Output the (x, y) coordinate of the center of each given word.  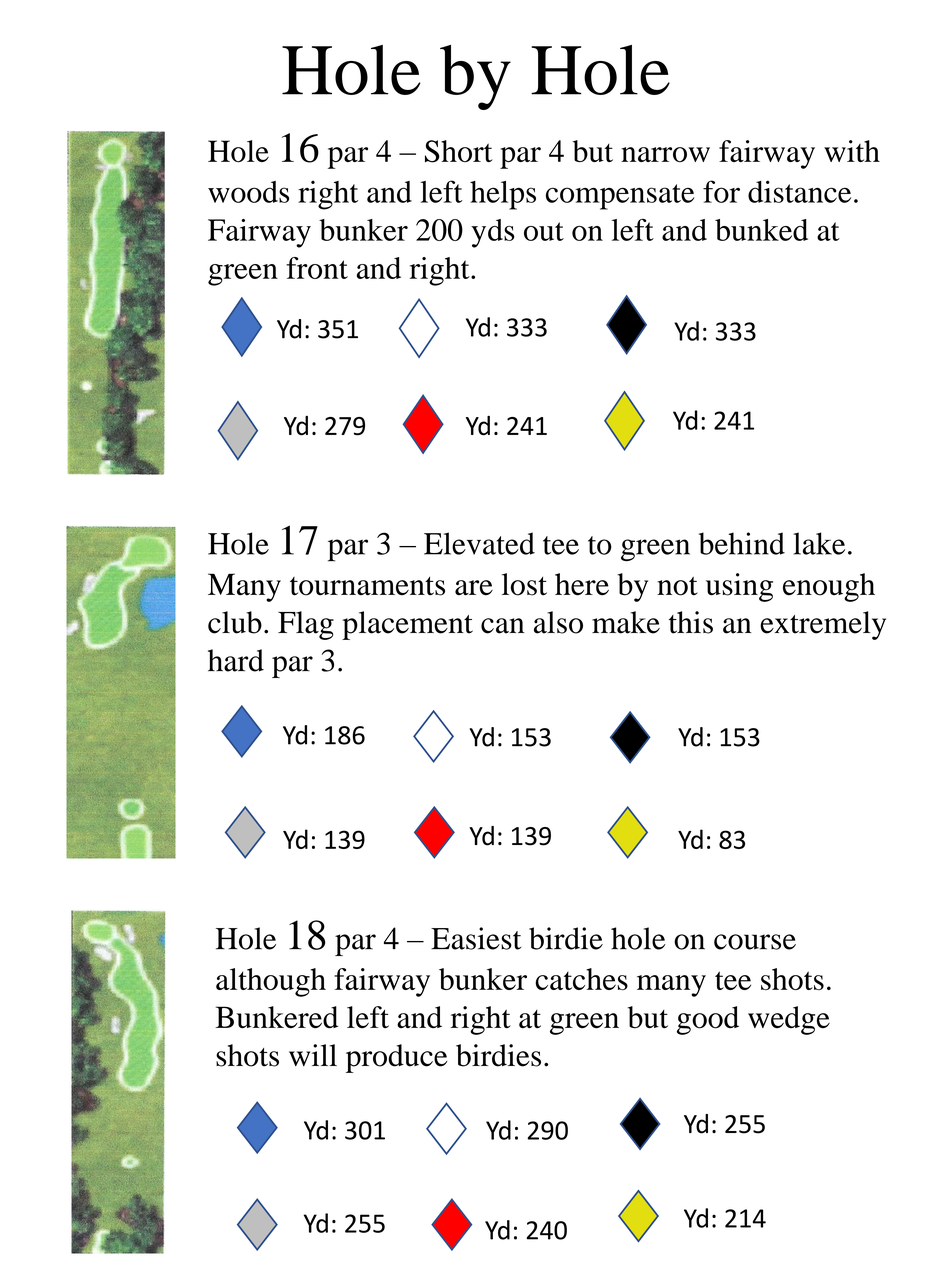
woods (248, 192)
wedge (789, 1020)
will (313, 1055)
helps (503, 195)
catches (581, 979)
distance (799, 191)
